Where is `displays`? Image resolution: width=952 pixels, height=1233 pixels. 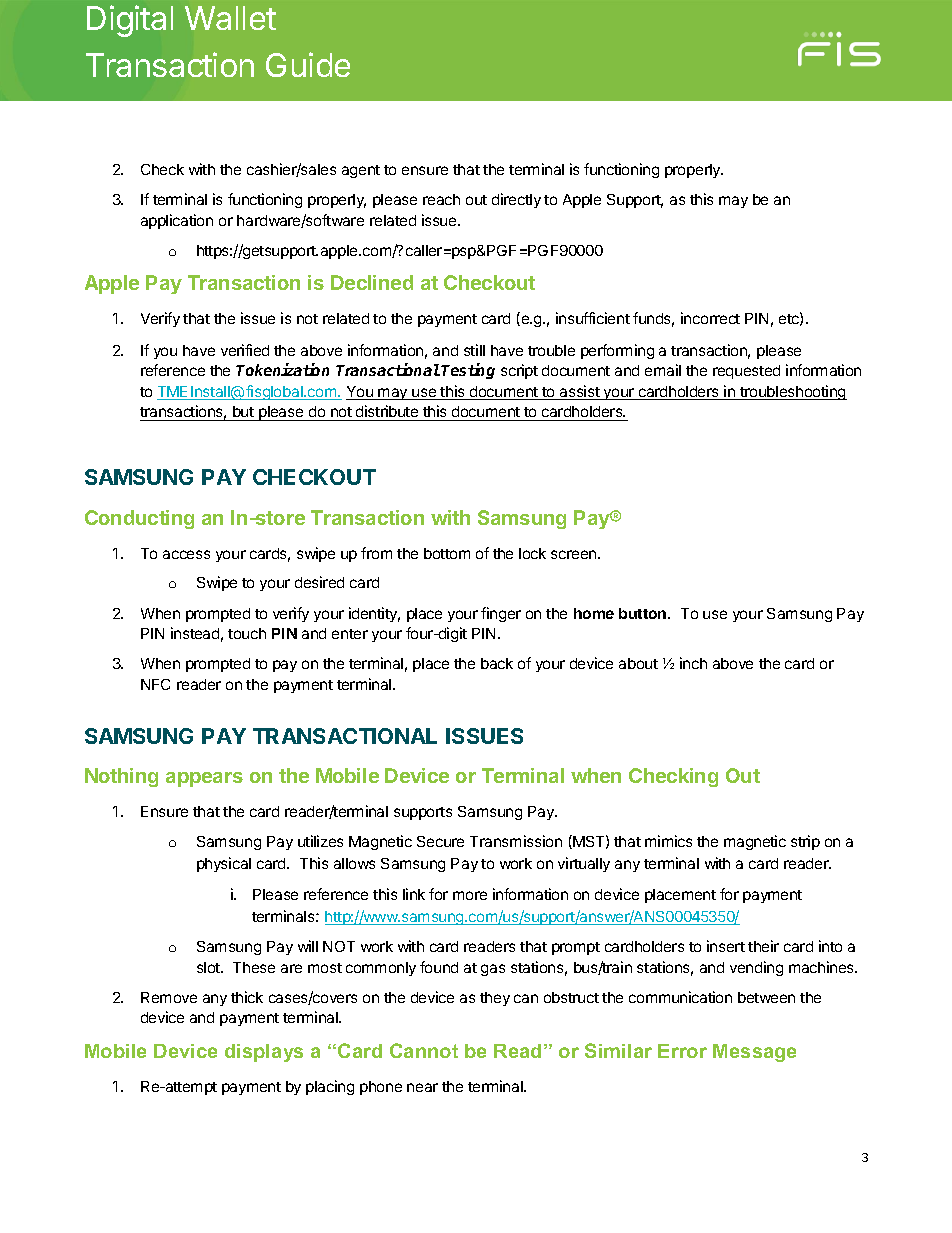
displays is located at coordinates (264, 1053).
